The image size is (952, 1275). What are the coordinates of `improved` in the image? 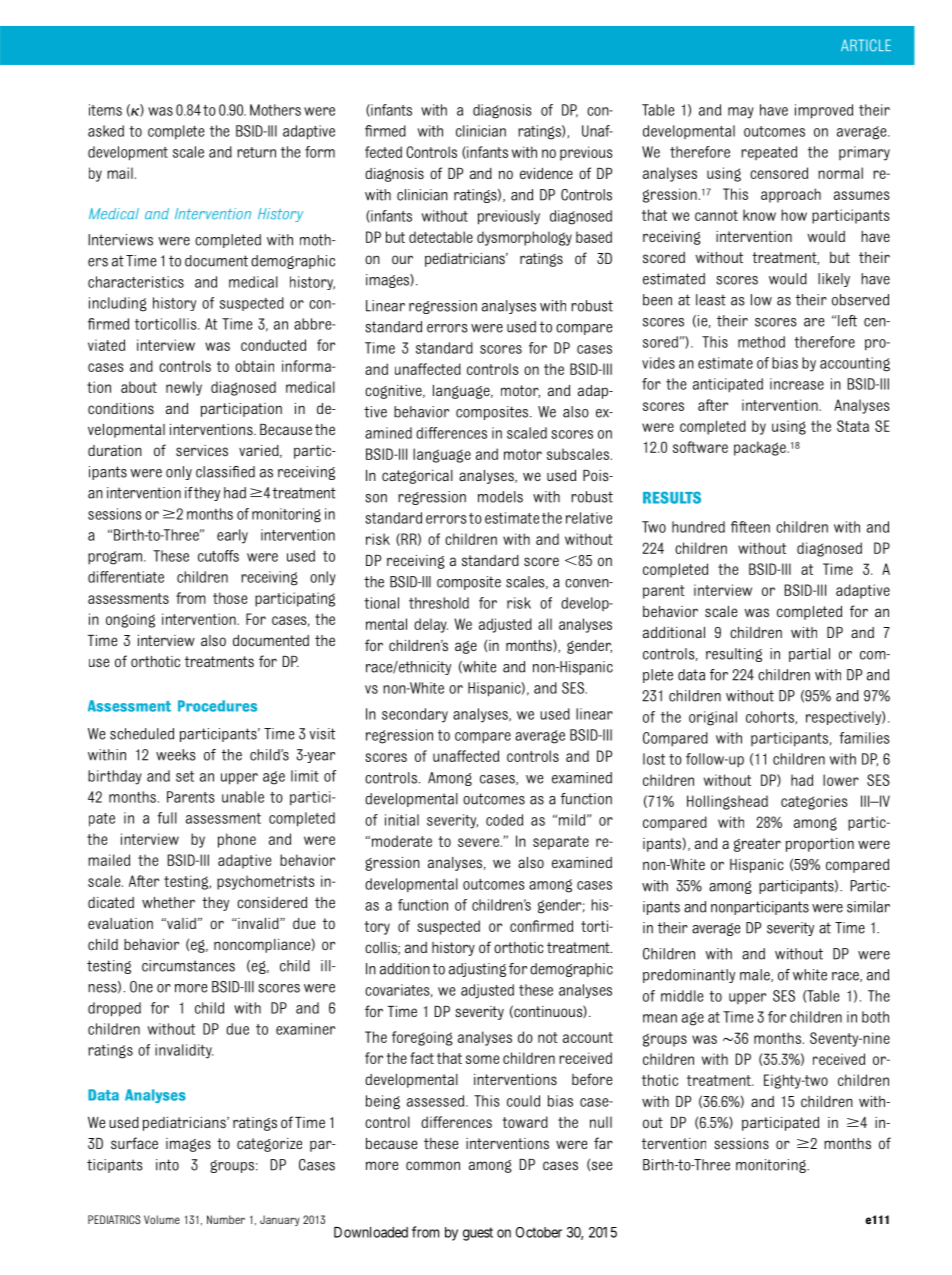 It's located at (824, 111).
